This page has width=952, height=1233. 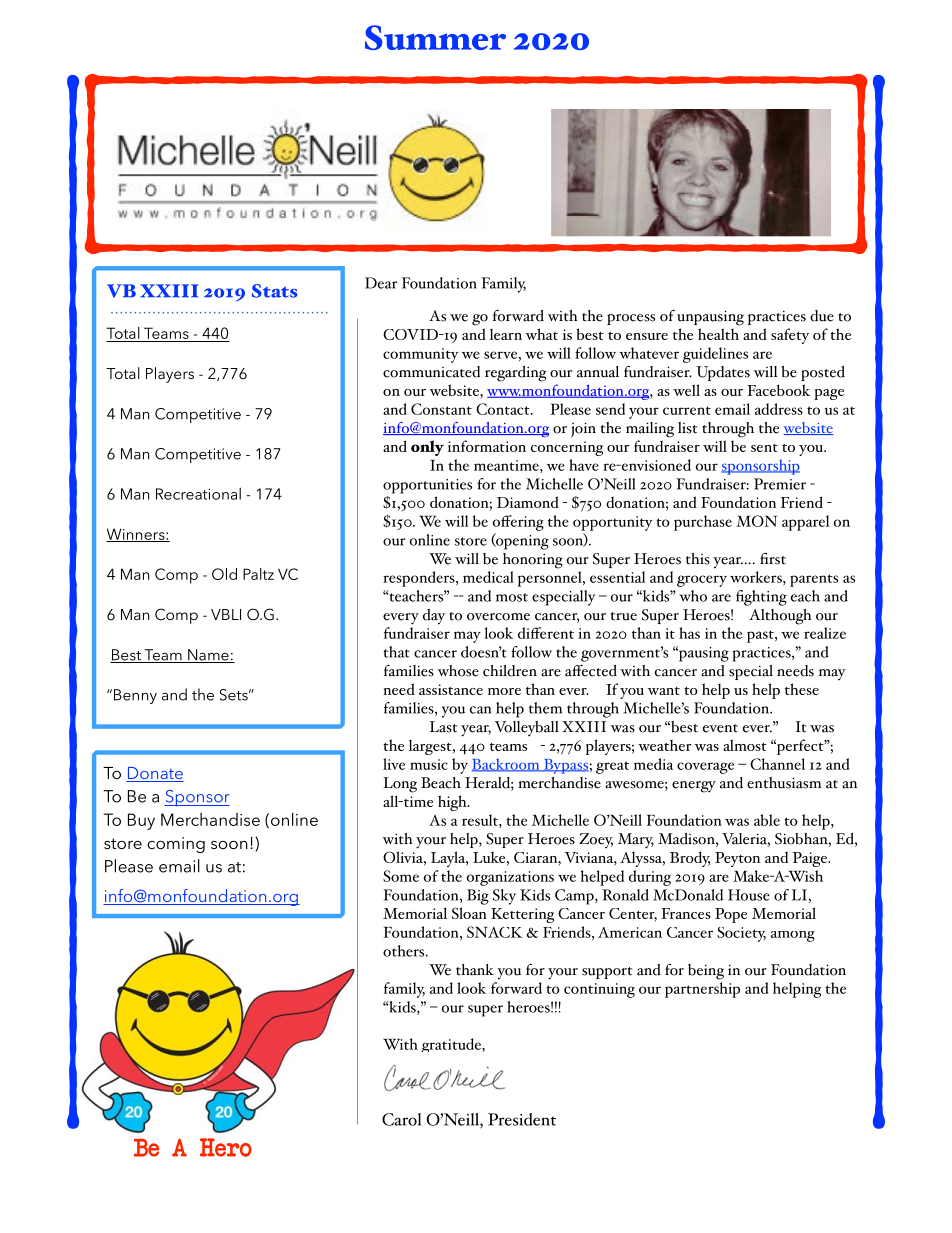 What do you see at coordinates (767, 820) in the page?
I see `able` at bounding box center [767, 820].
